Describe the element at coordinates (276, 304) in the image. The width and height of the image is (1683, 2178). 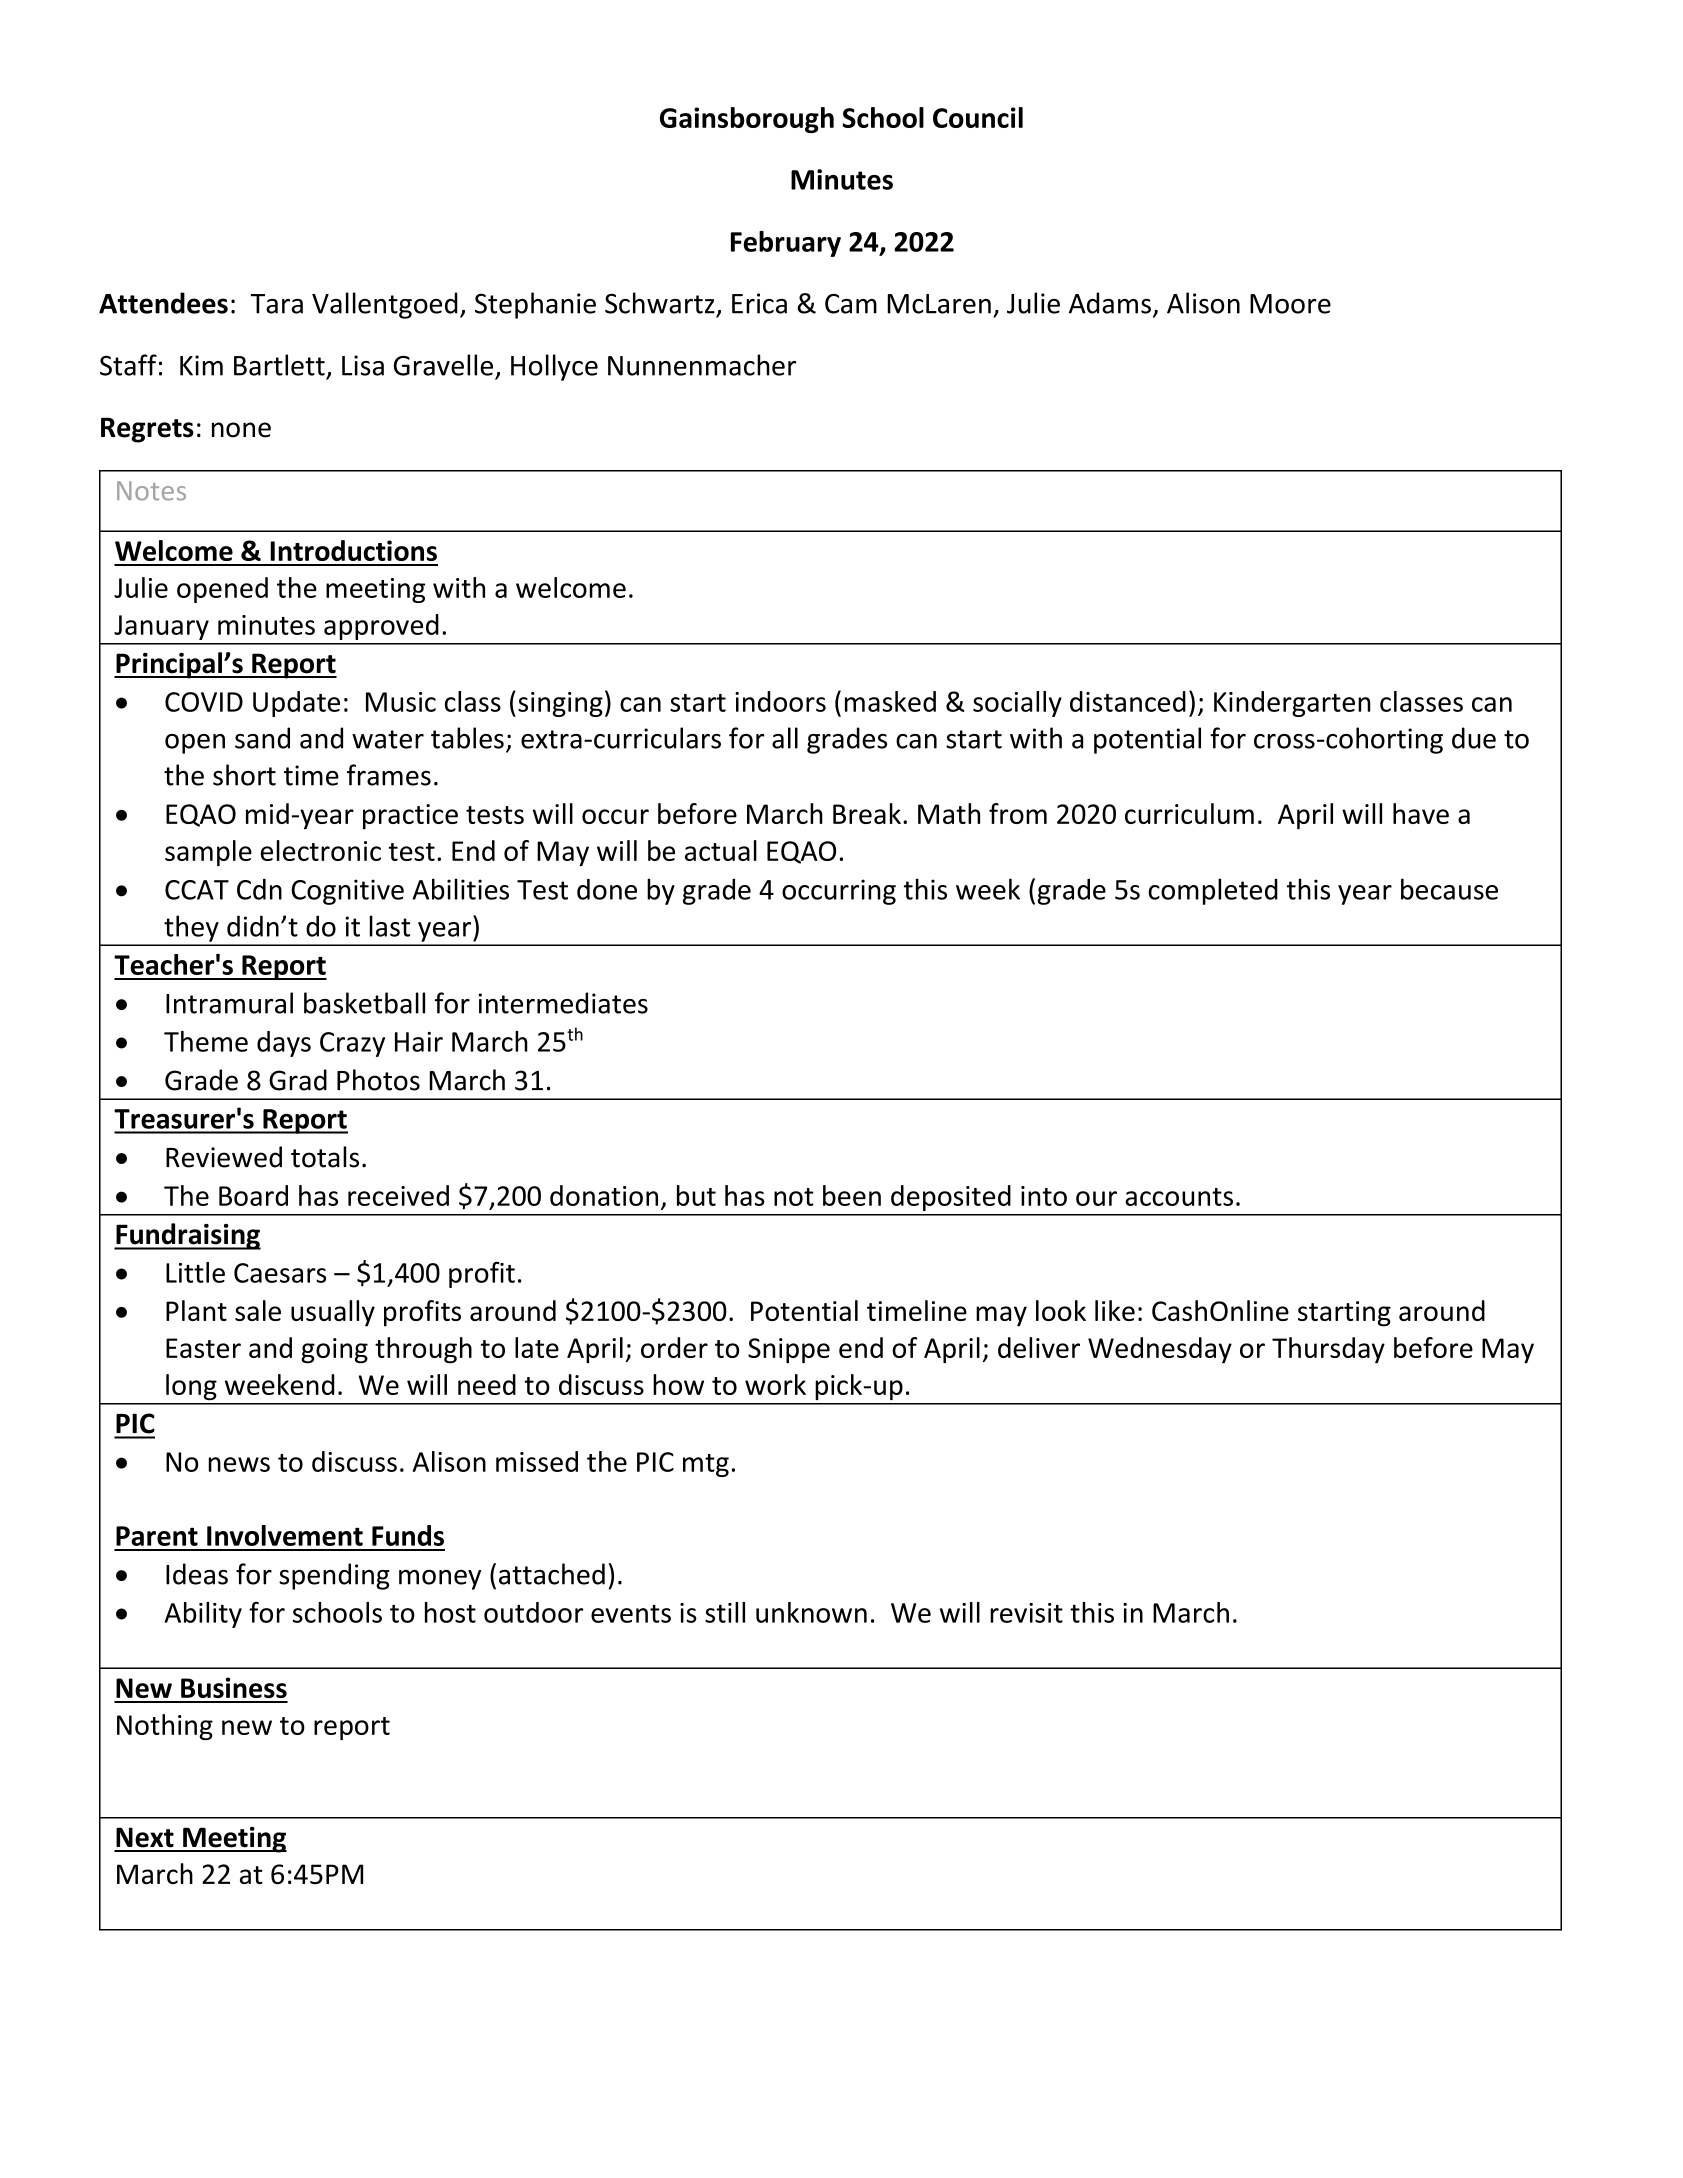
I see `Tara` at that location.
